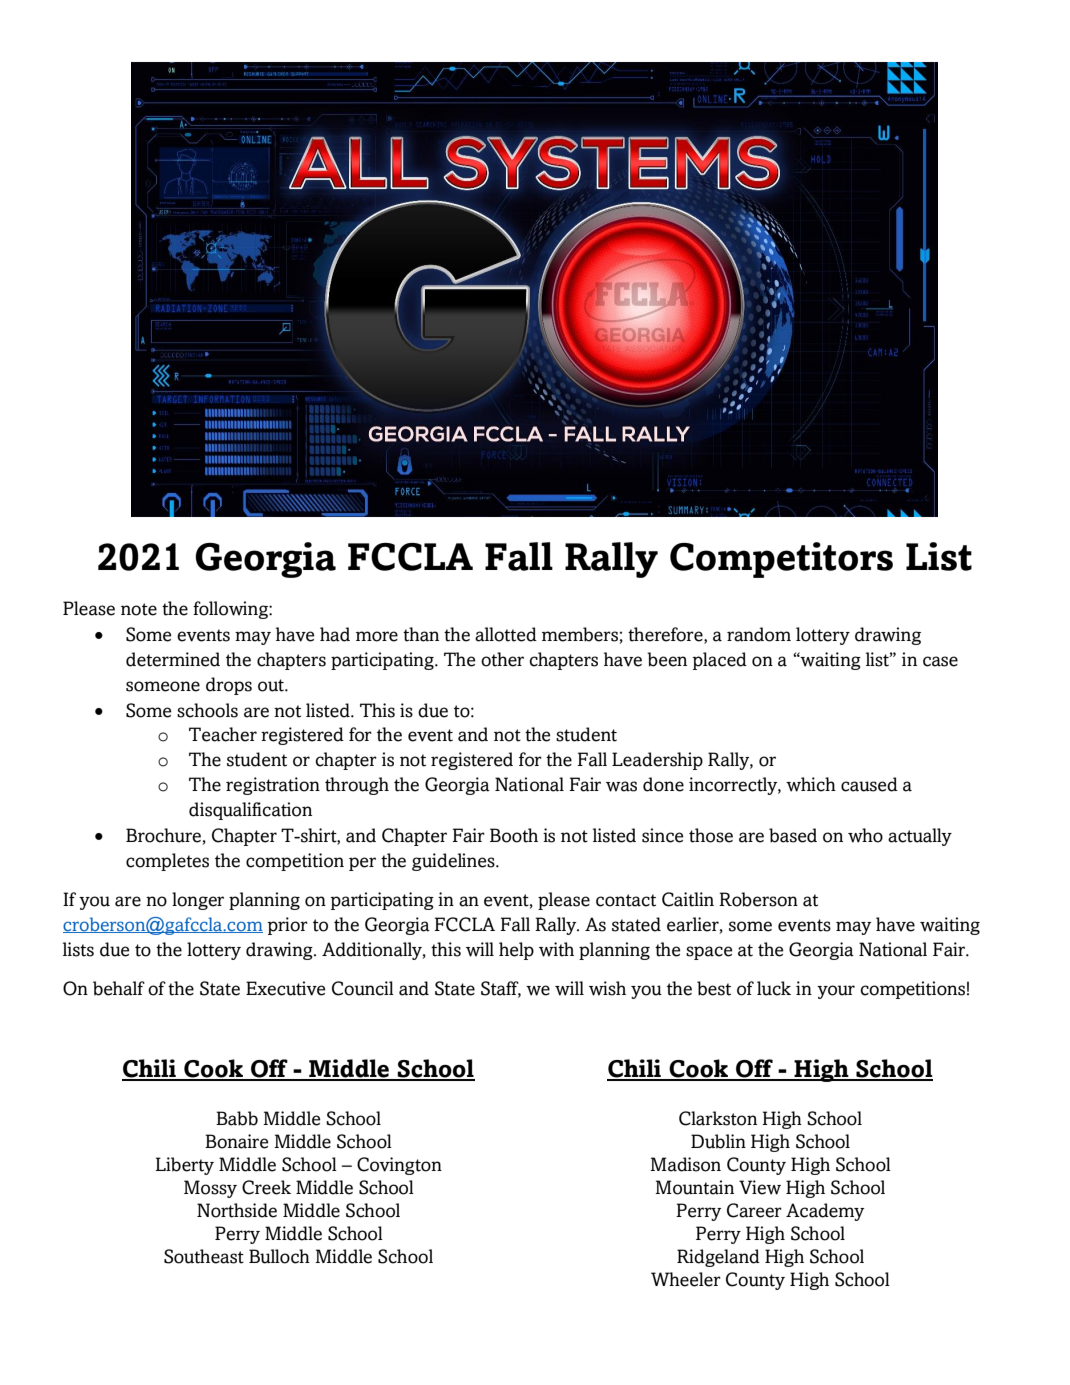 This screenshot has width=1070, height=1385. Describe the element at coordinates (231, 610) in the screenshot. I see `following` at that location.
